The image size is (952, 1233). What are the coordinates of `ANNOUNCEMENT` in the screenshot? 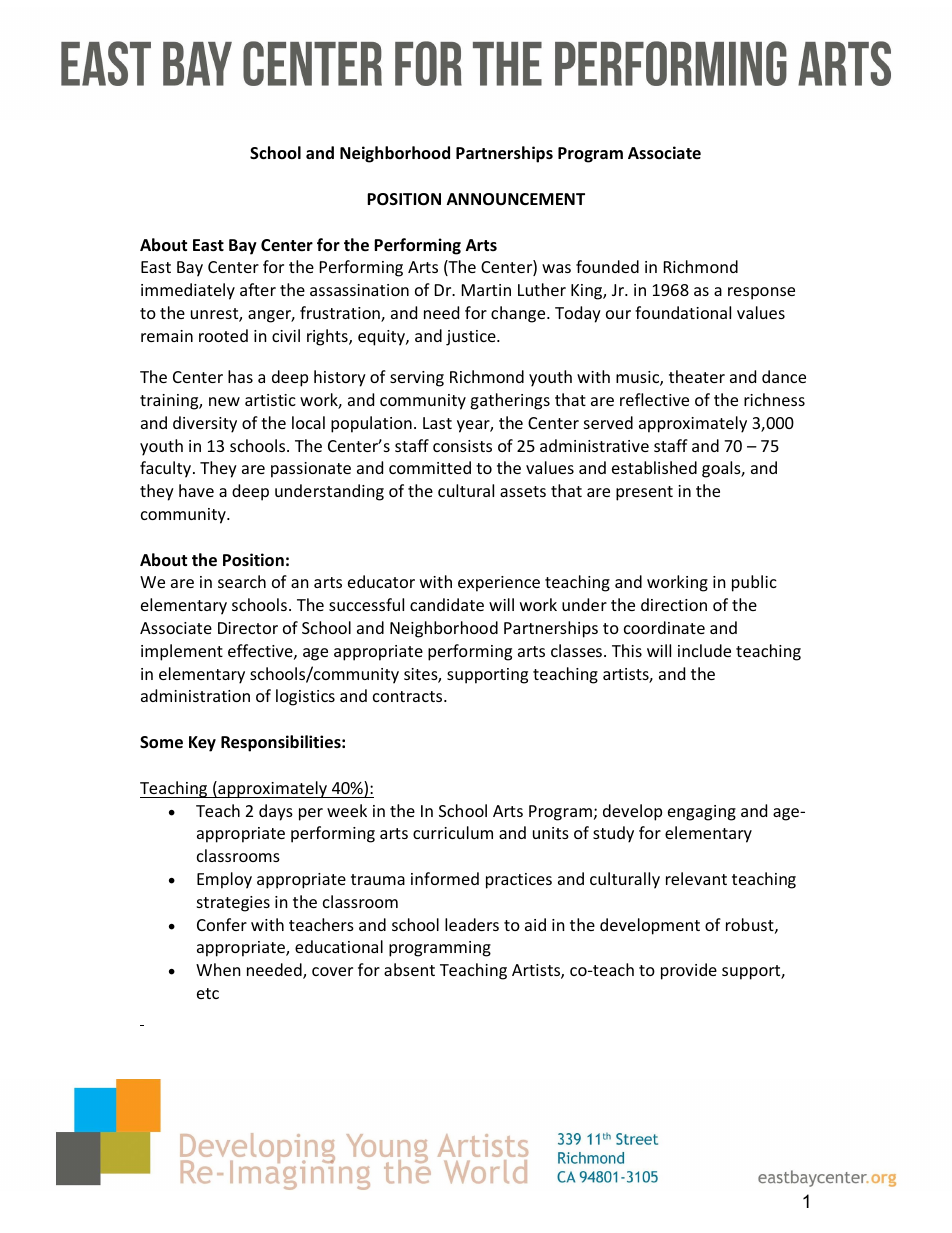 It's located at (516, 199).
